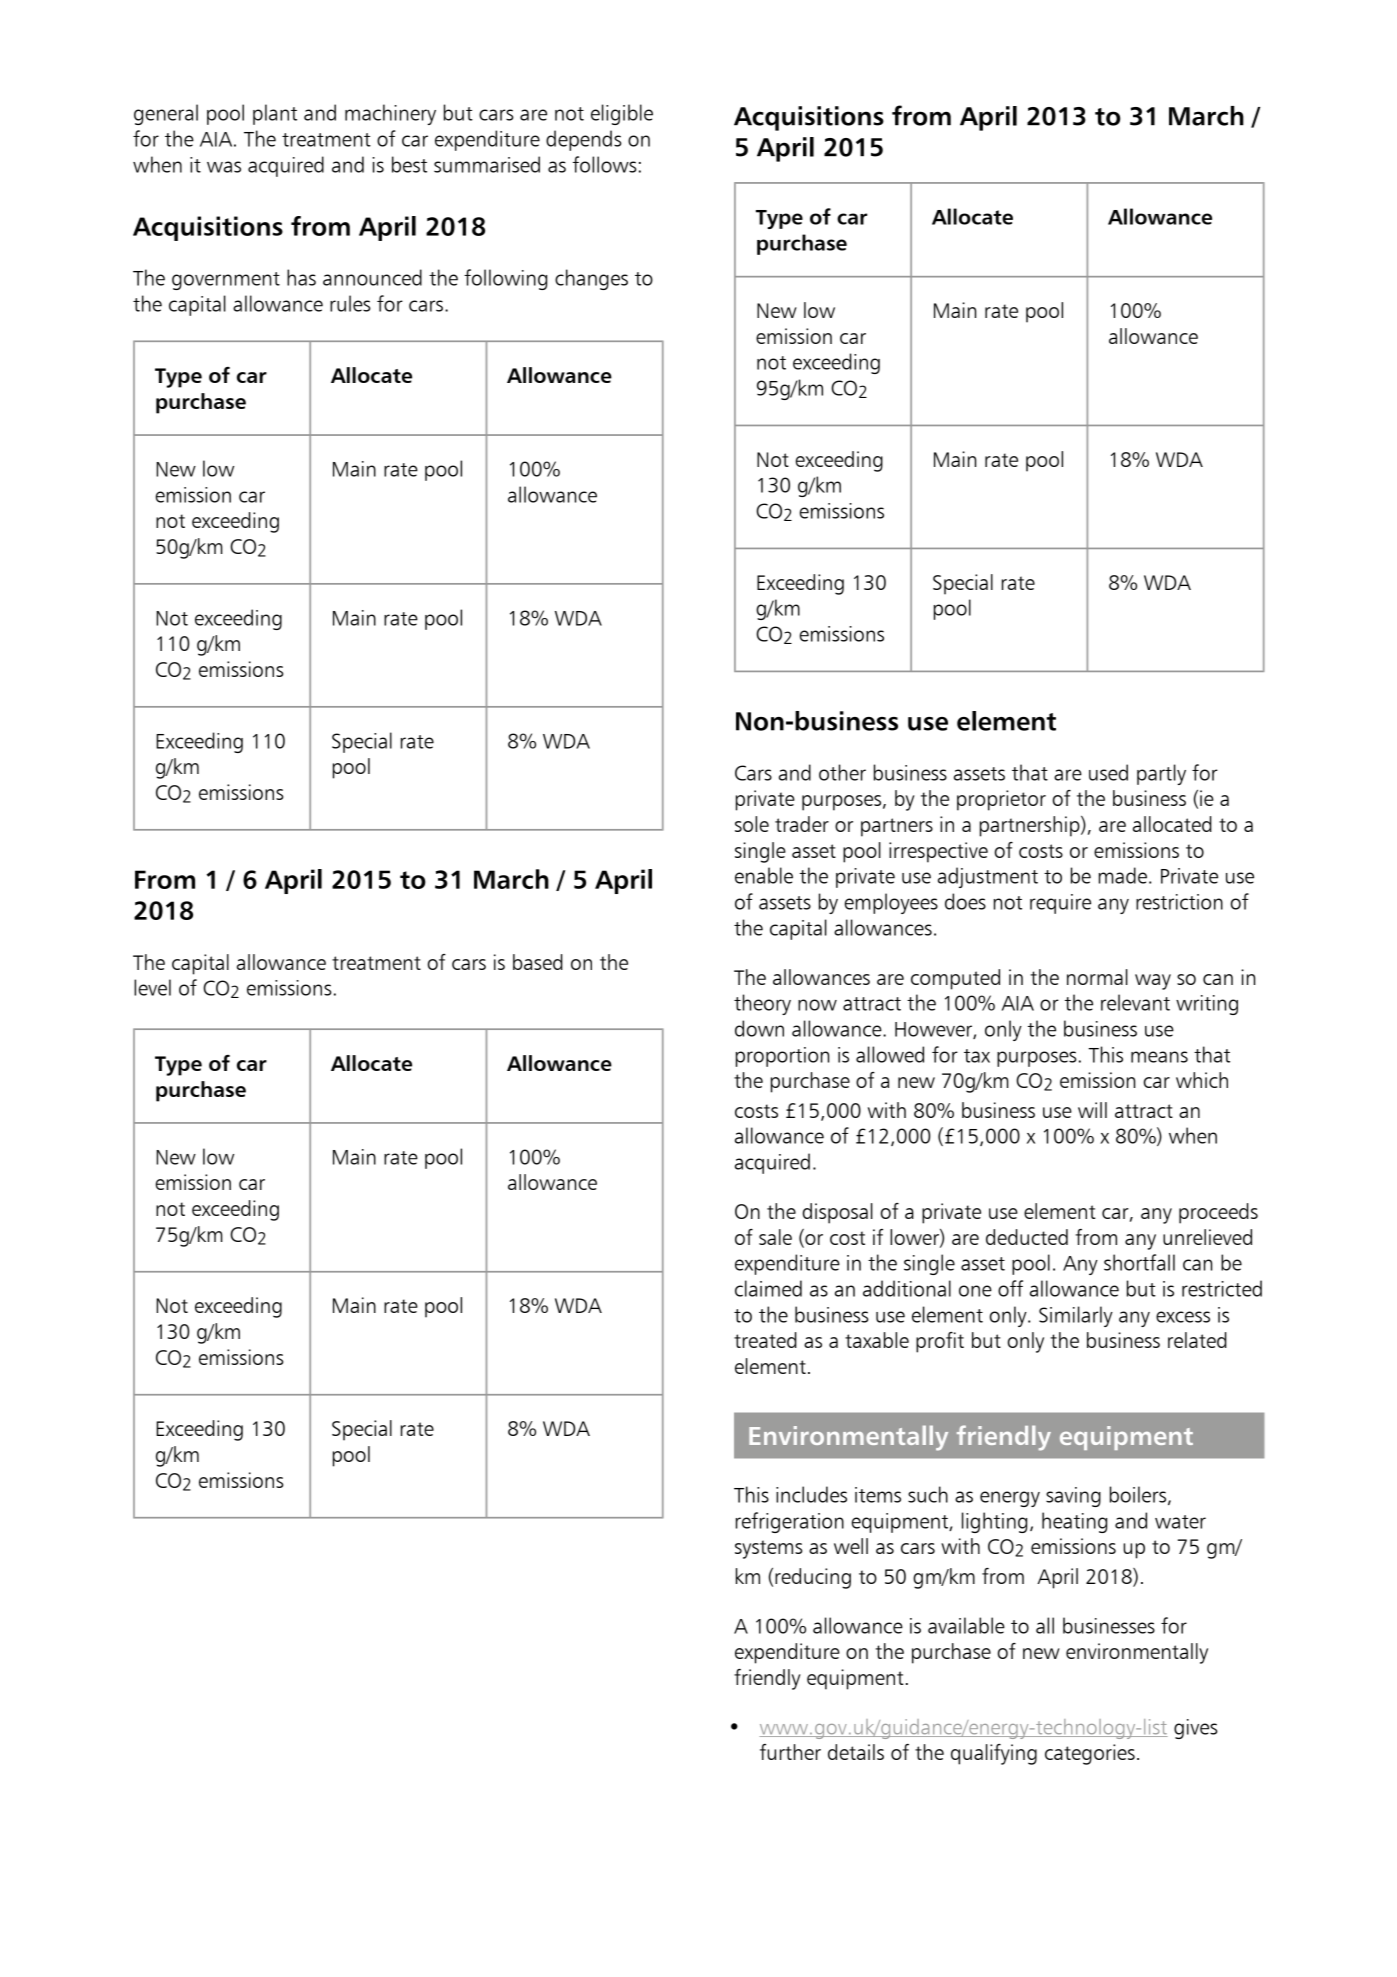 The width and height of the page is (1397, 1977). Describe the element at coordinates (790, 1752) in the page. I see `further` at that location.
